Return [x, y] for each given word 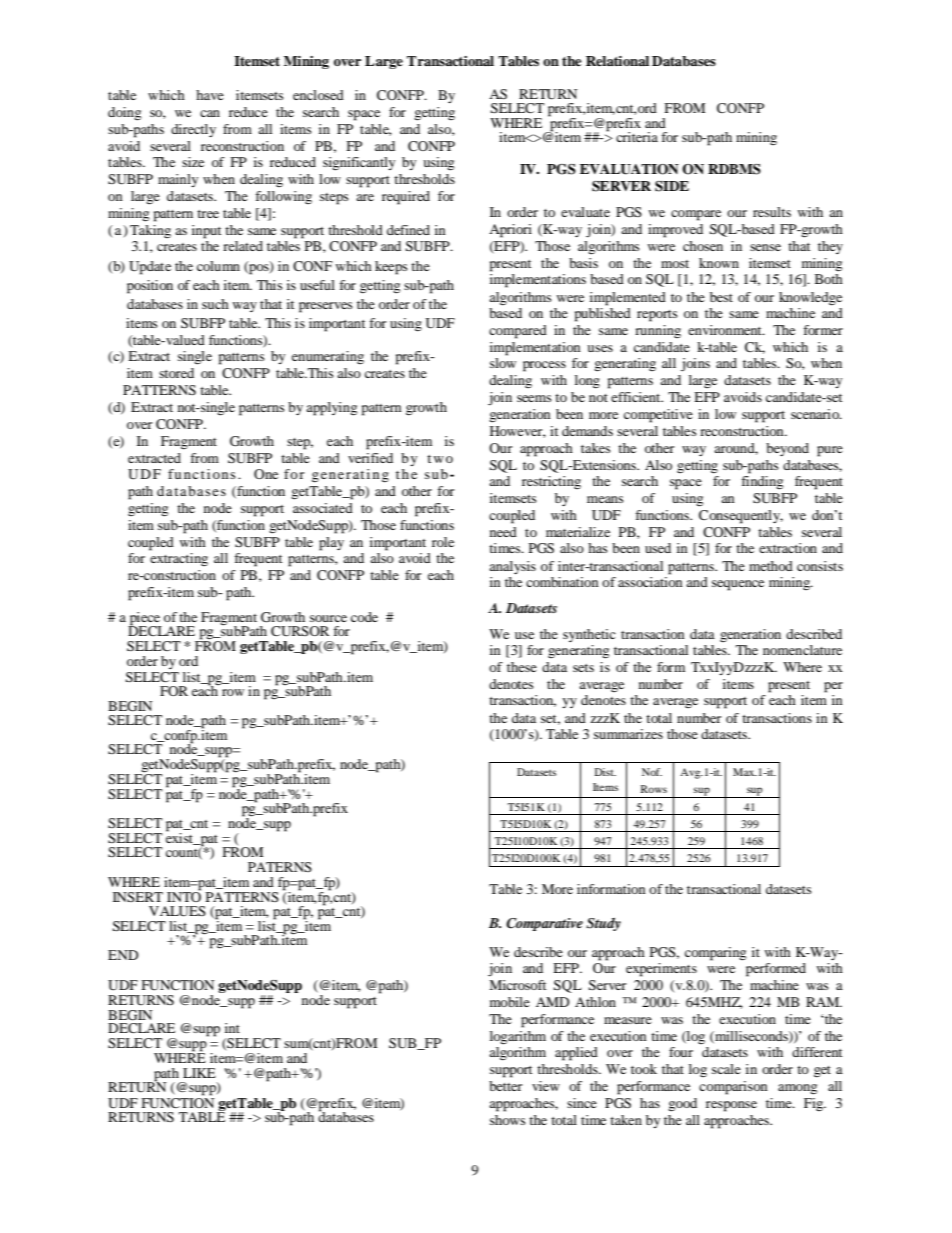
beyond [787, 449]
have [210, 95]
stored [176, 373]
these [522, 667]
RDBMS [734, 169]
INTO [184, 895]
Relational [617, 61]
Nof [652, 772]
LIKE [199, 1073]
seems [534, 398]
